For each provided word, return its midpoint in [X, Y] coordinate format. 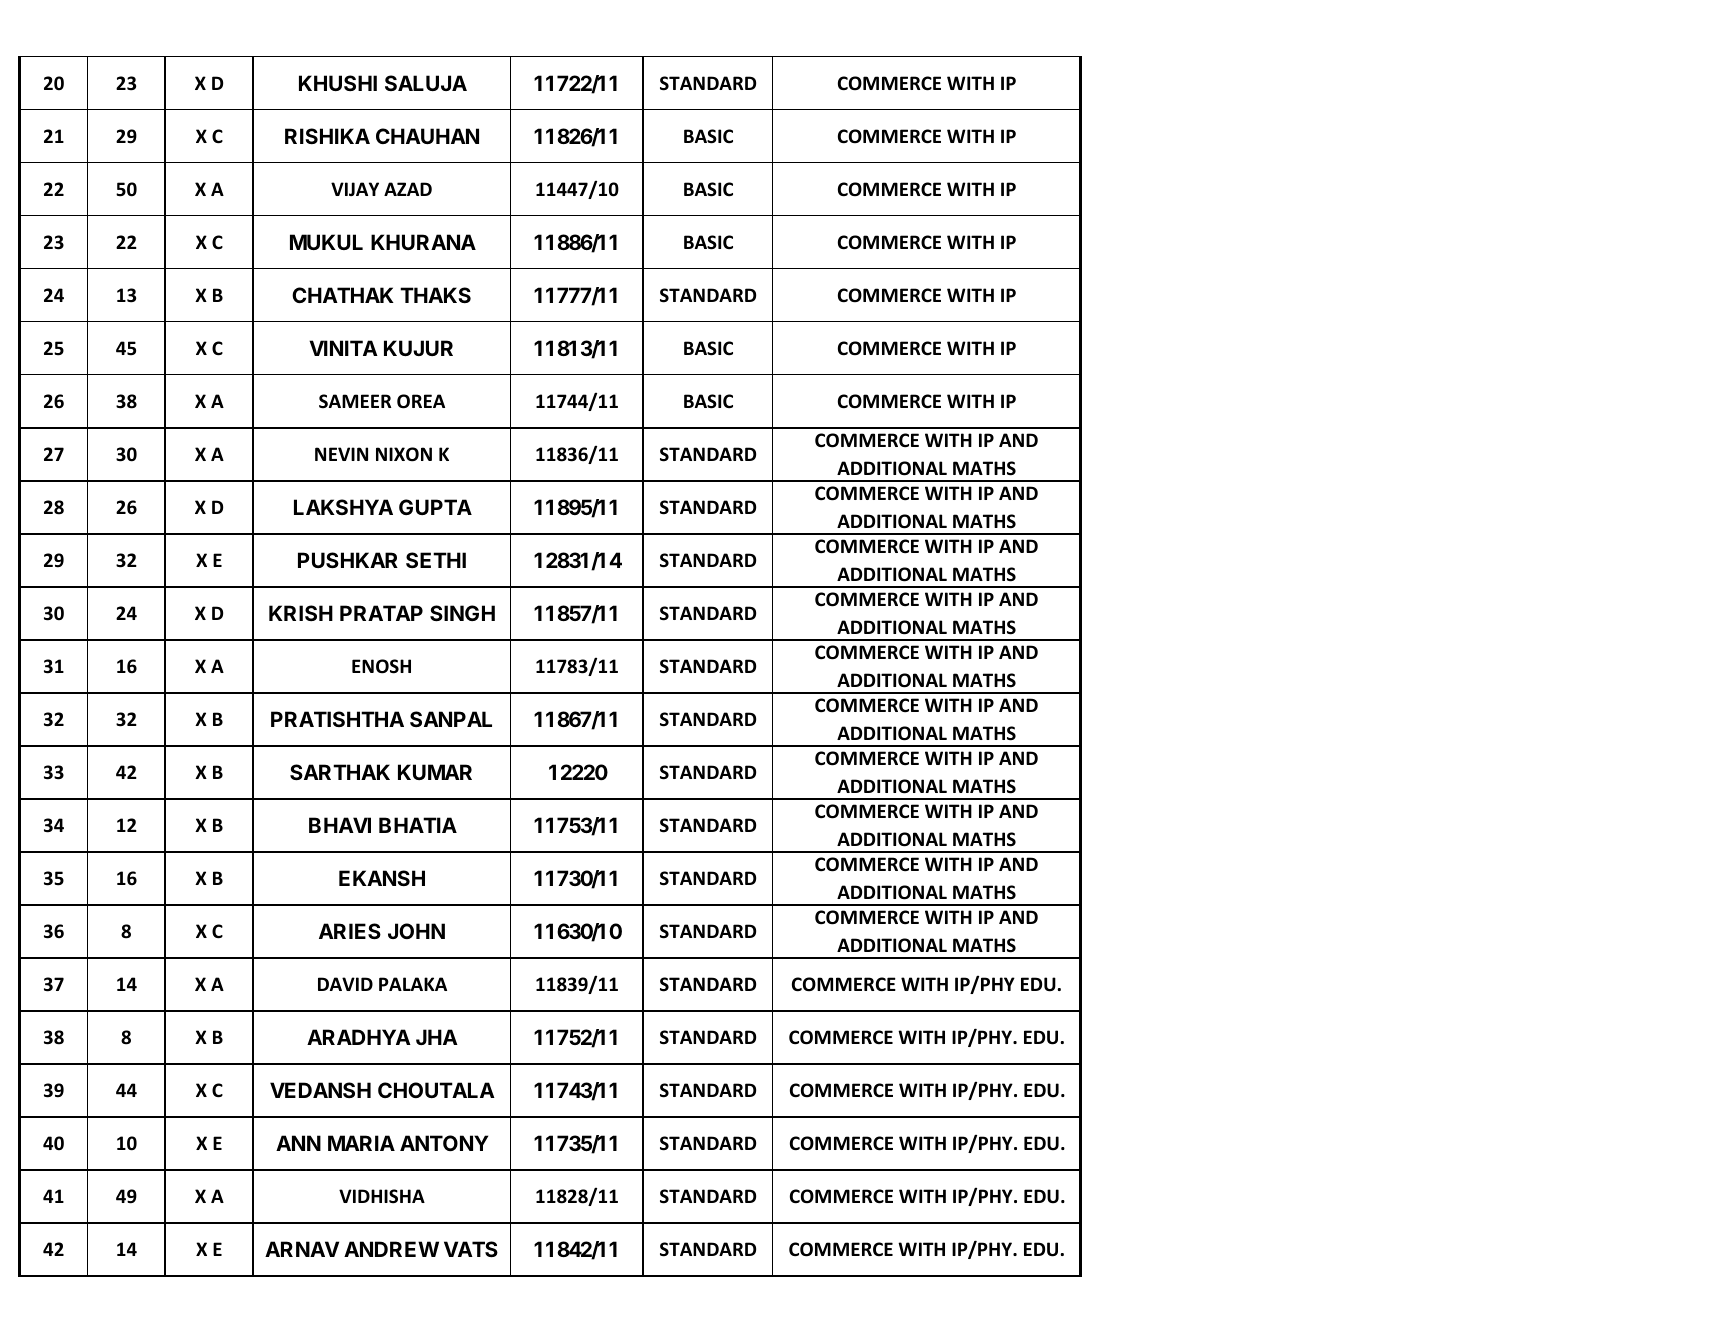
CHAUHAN [427, 136]
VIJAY [355, 189]
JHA [437, 1037]
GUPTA [435, 507]
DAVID [345, 984]
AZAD [408, 189]
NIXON [404, 454]
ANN [298, 1143]
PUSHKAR [348, 560]
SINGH [462, 613]
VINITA [343, 348]
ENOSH [381, 666]
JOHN [416, 931]
